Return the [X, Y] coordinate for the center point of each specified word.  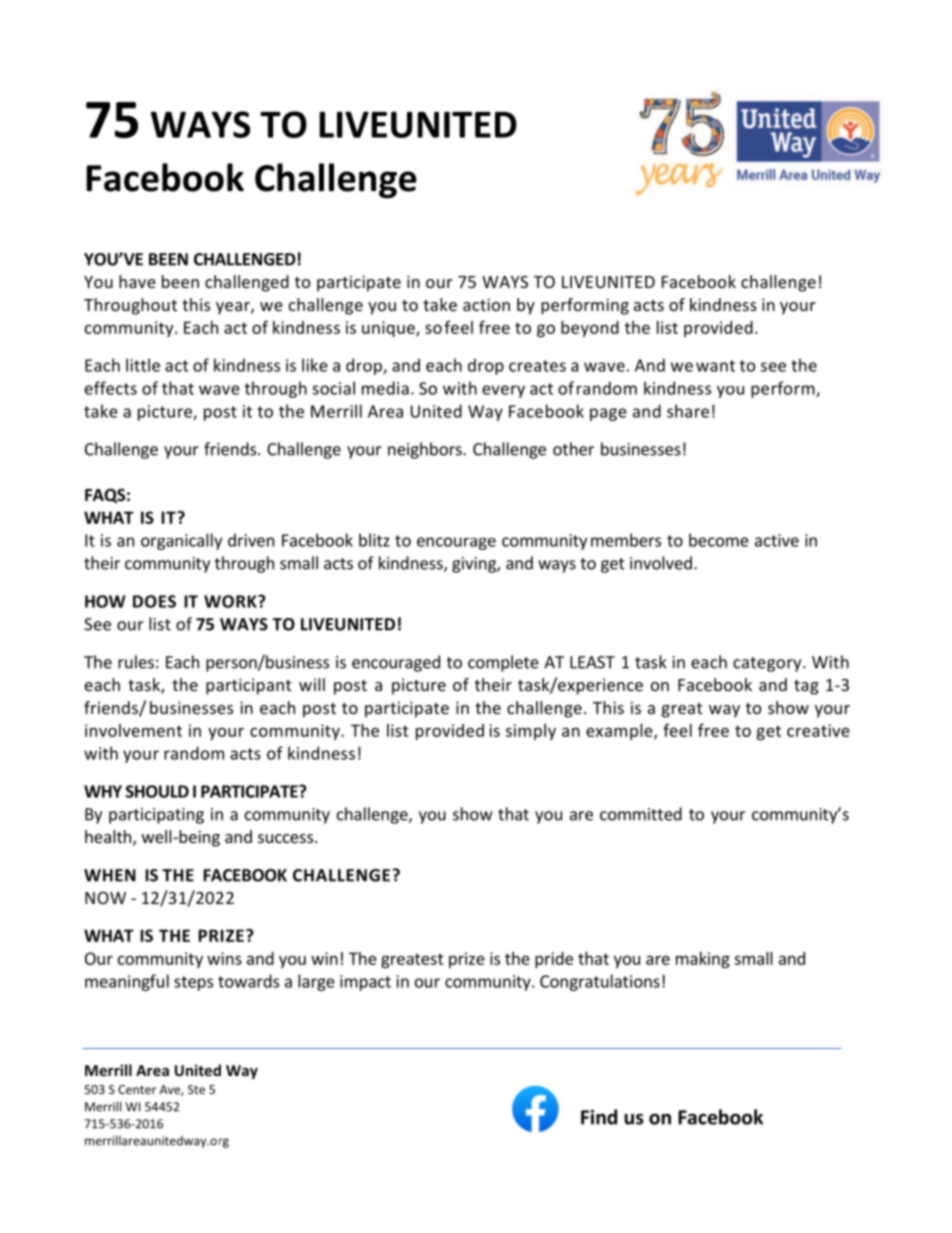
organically [181, 541]
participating [156, 816]
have [137, 281]
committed [641, 814]
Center [137, 1089]
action [486, 304]
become [719, 540]
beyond [590, 329]
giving [475, 565]
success [285, 838]
